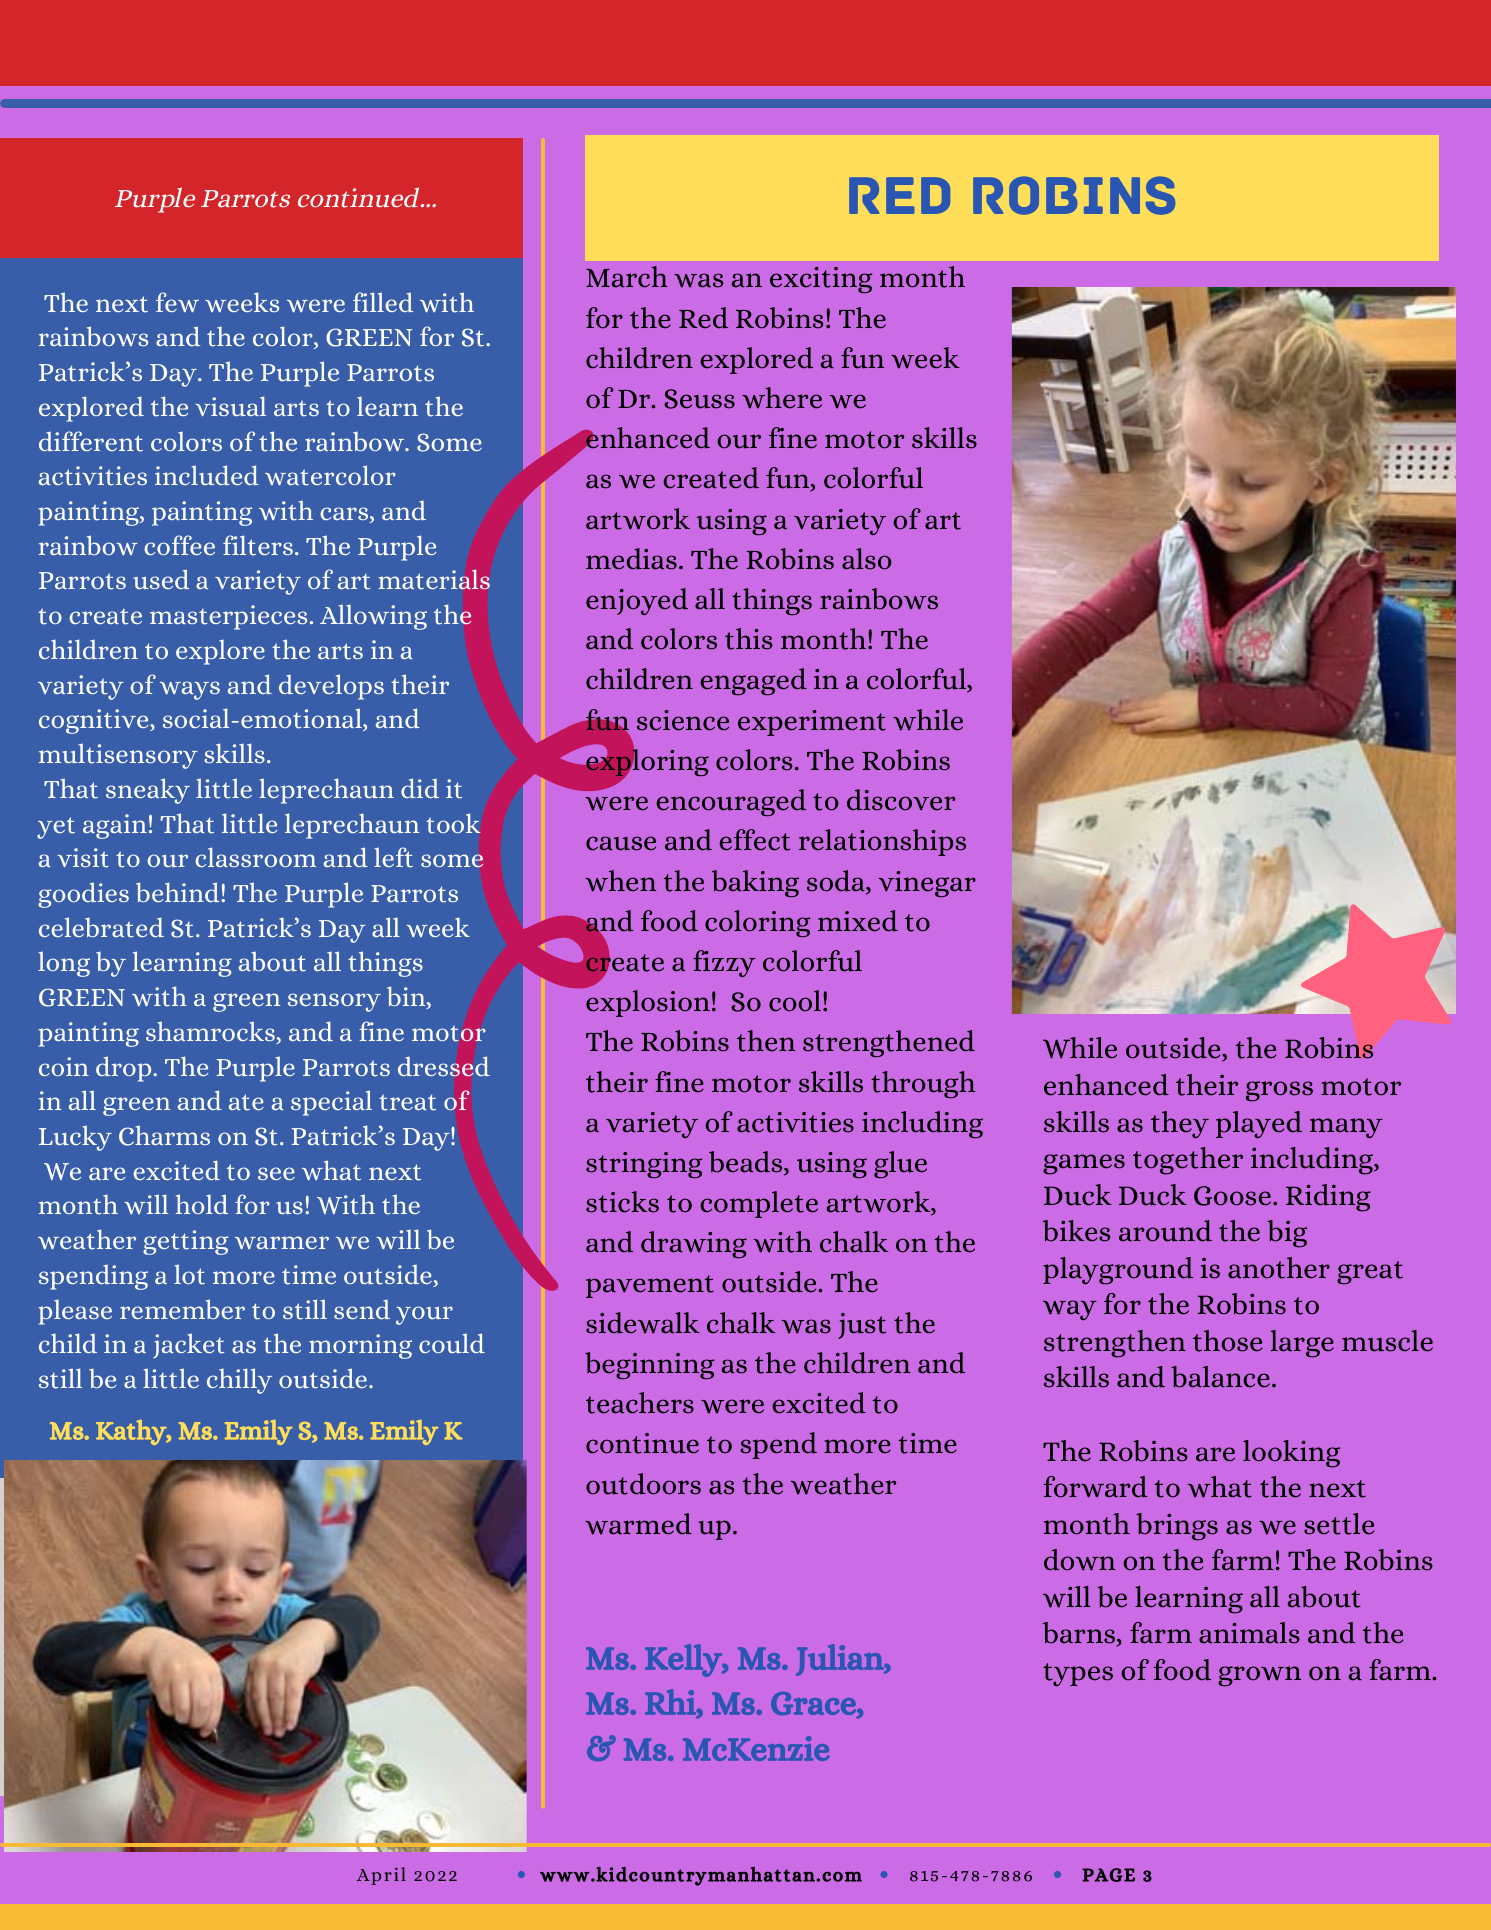 This image has height=1930, width=1491. I want to click on beginning, so click(649, 1365).
